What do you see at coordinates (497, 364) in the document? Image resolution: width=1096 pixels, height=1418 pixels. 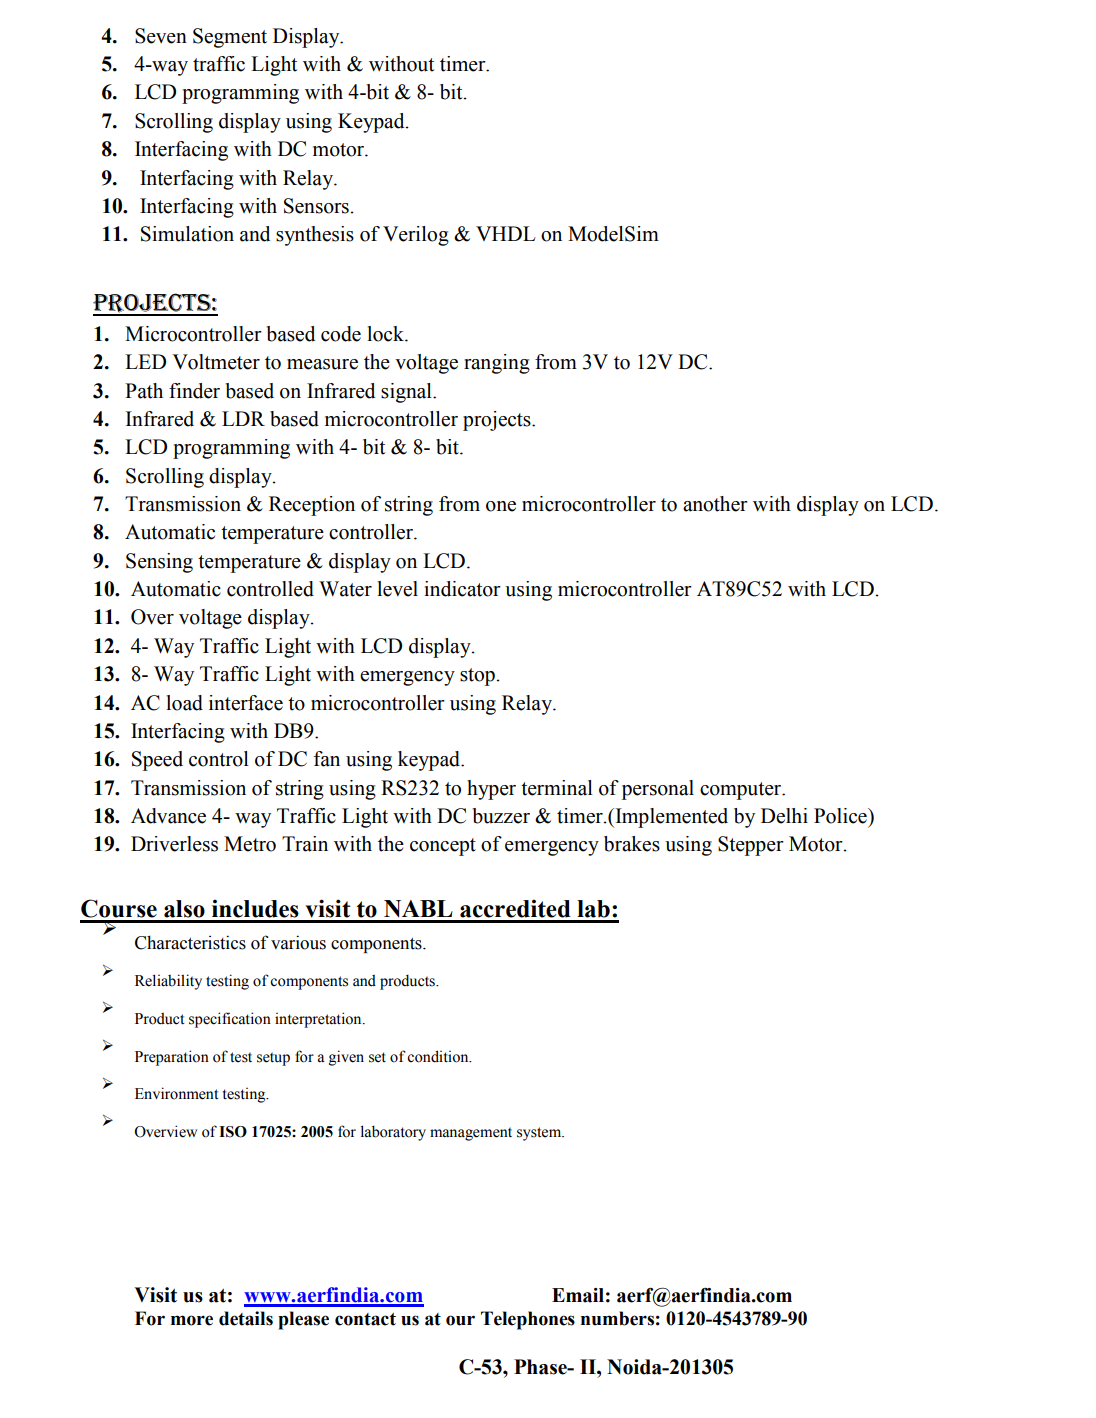 I see `ranging` at bounding box center [497, 364].
